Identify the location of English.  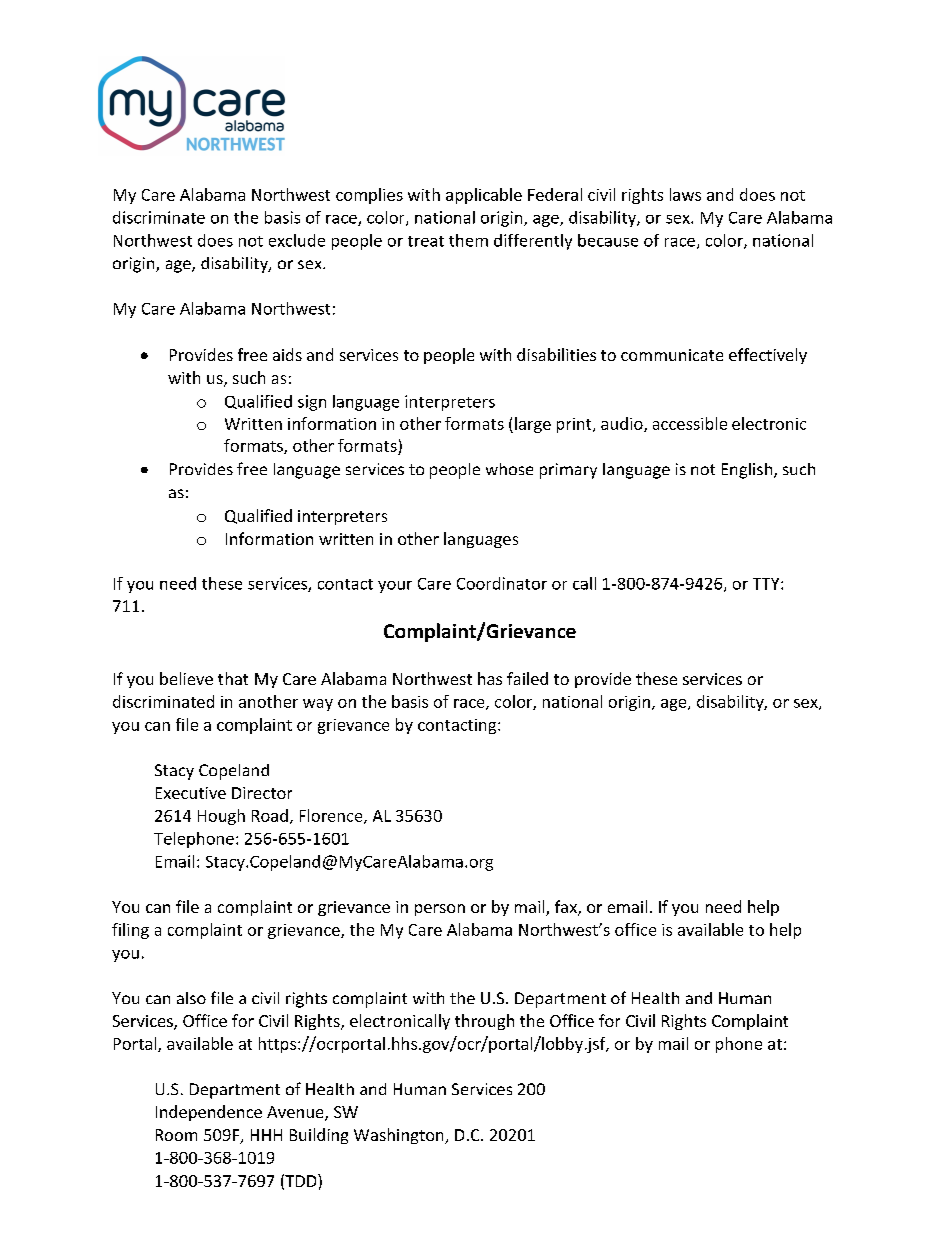
(748, 471).
